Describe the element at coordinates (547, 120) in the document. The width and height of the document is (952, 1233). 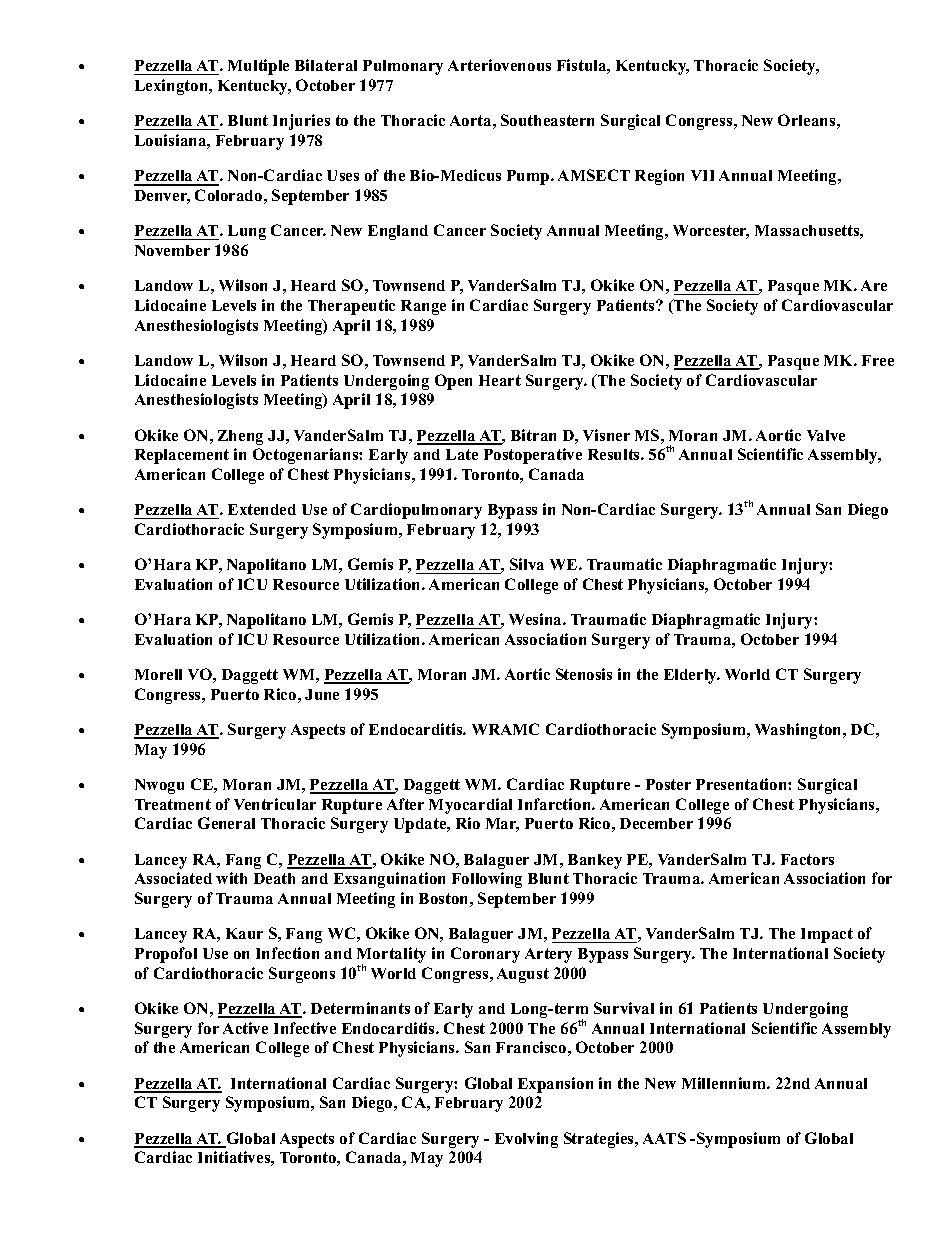
I see `Southeastern` at that location.
